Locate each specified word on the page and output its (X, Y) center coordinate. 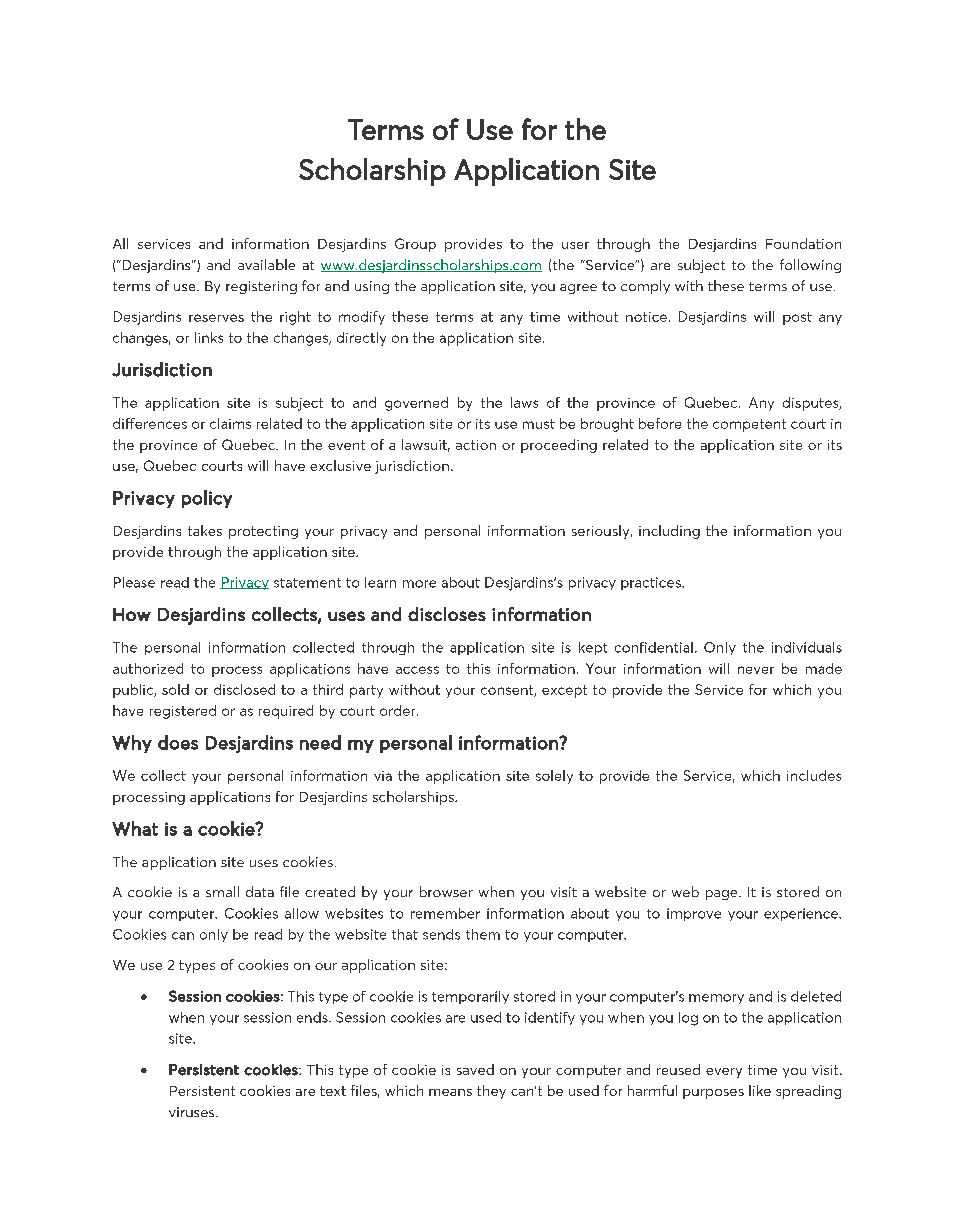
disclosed (244, 689)
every (724, 1073)
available (266, 264)
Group (415, 245)
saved (475, 1069)
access (417, 670)
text (333, 1091)
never (756, 670)
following (810, 266)
